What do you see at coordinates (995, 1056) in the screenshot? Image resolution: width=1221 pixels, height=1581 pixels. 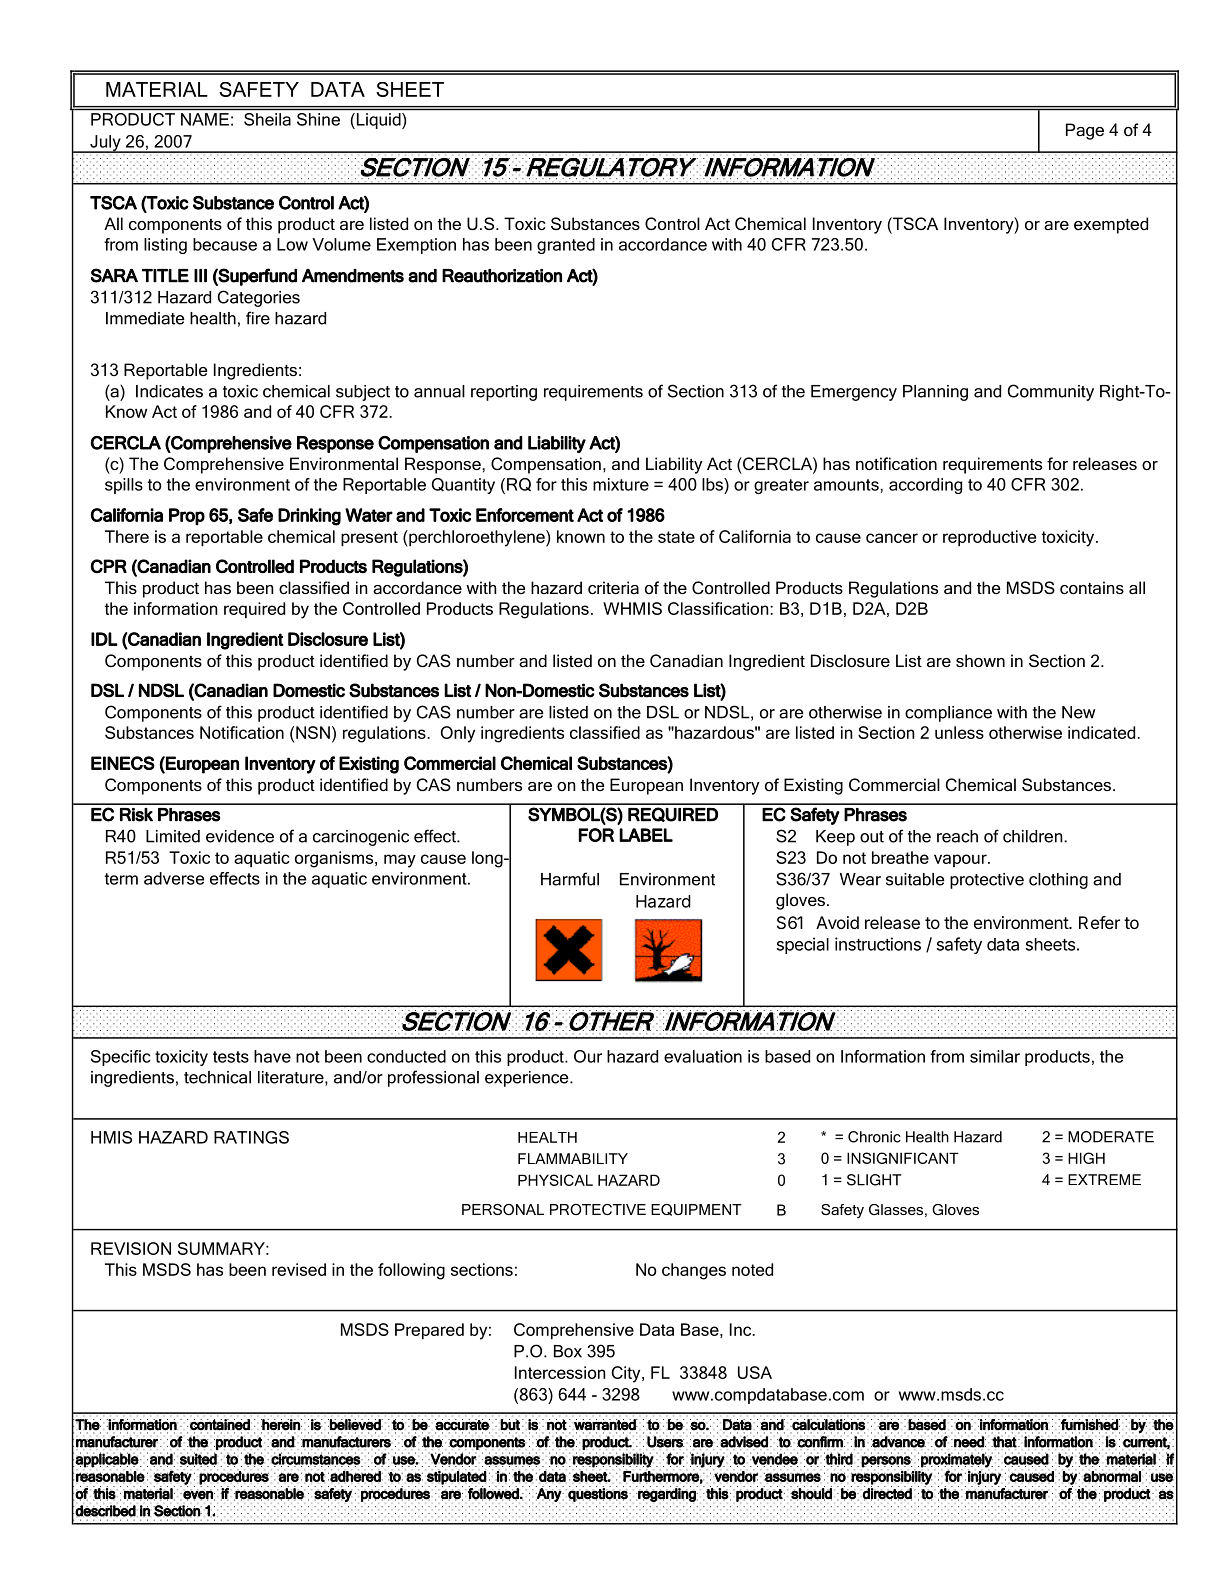 I see `similar` at bounding box center [995, 1056].
